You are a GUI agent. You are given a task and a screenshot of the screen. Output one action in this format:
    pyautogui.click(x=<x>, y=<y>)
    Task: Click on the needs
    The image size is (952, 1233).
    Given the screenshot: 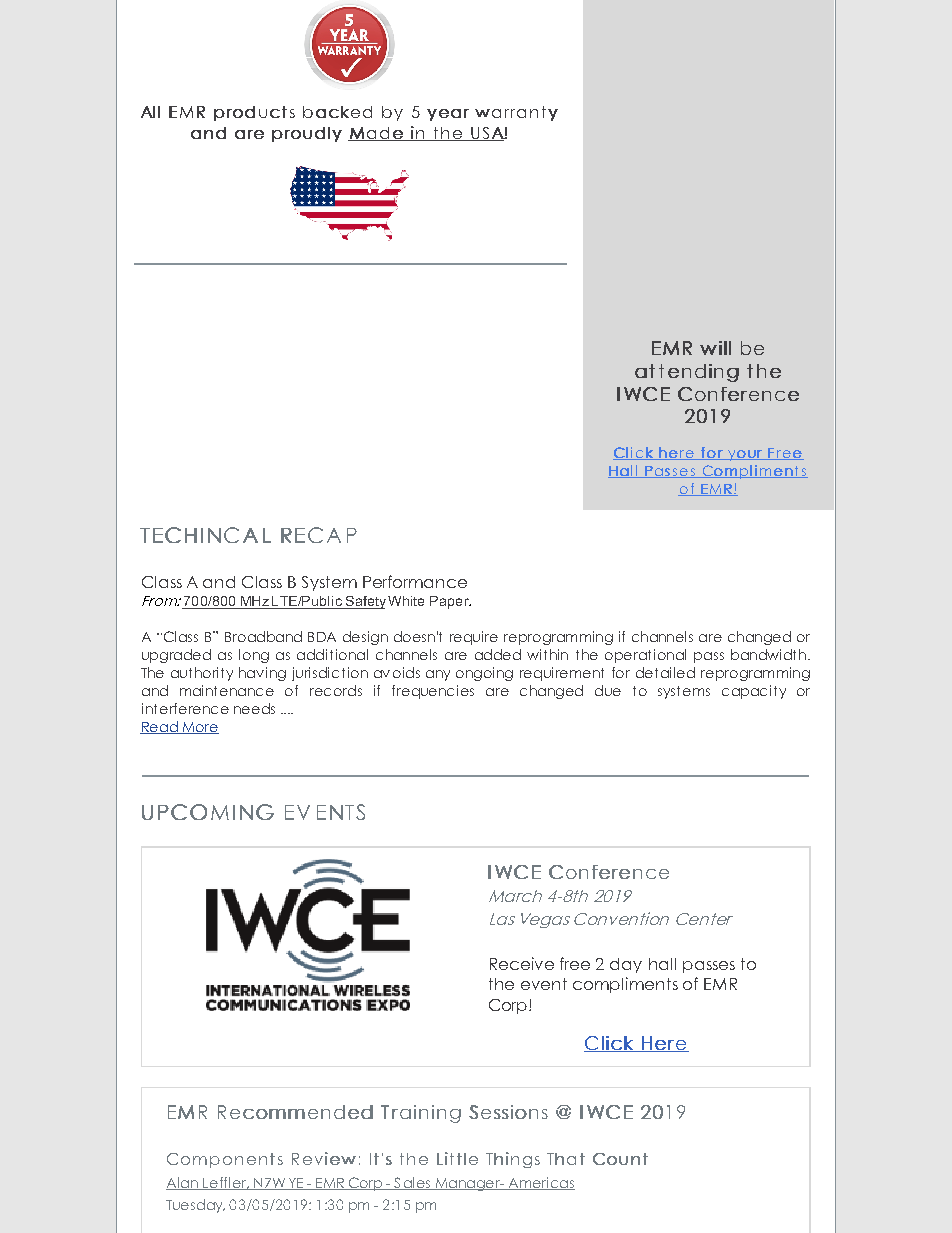 What is the action you would take?
    pyautogui.click(x=254, y=708)
